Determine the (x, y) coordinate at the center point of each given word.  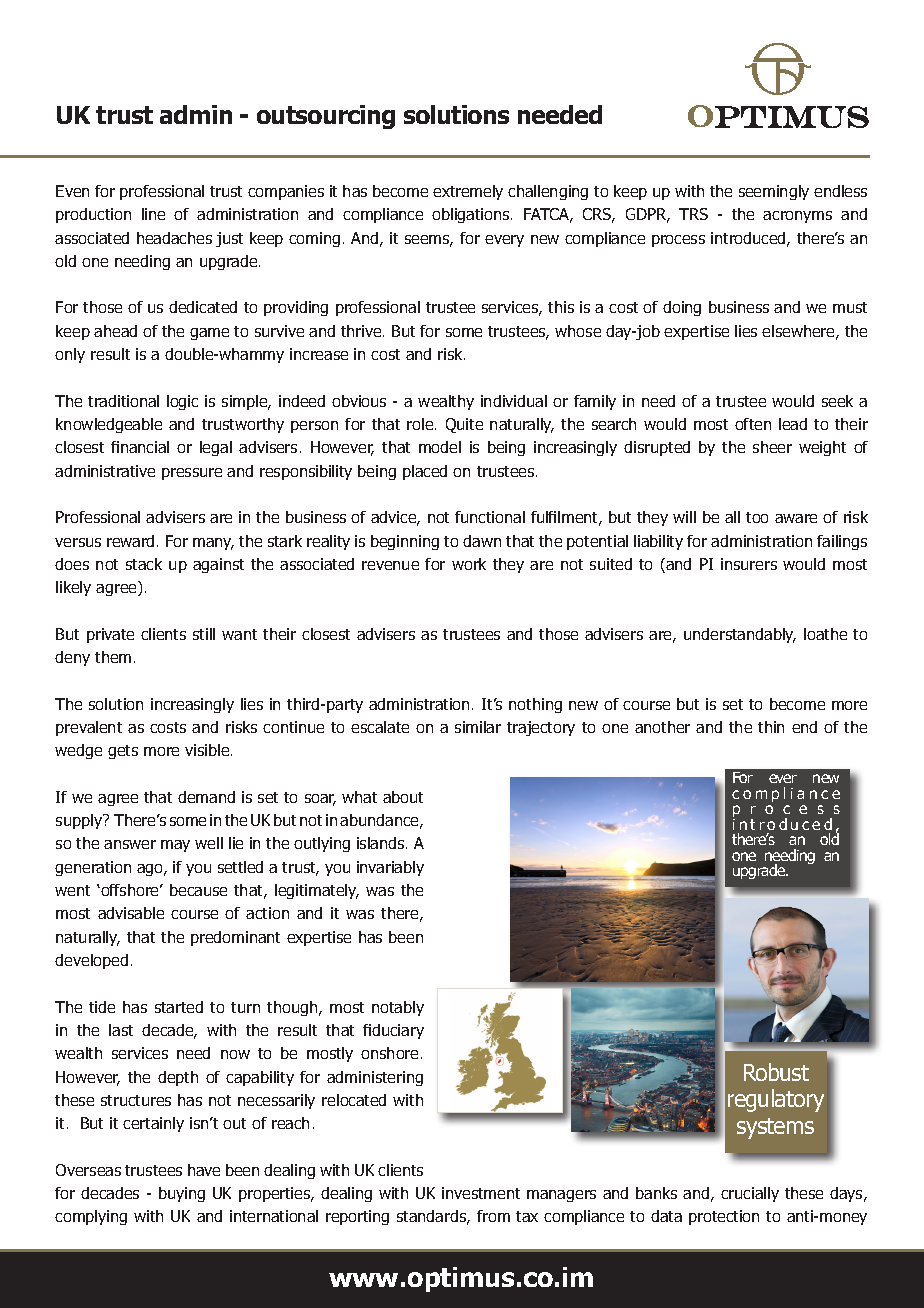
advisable (131, 913)
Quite (464, 425)
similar (478, 727)
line (153, 214)
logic (182, 402)
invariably (390, 868)
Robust (776, 1072)
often (753, 424)
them (113, 657)
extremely (468, 192)
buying (182, 1194)
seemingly (774, 192)
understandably (740, 635)
